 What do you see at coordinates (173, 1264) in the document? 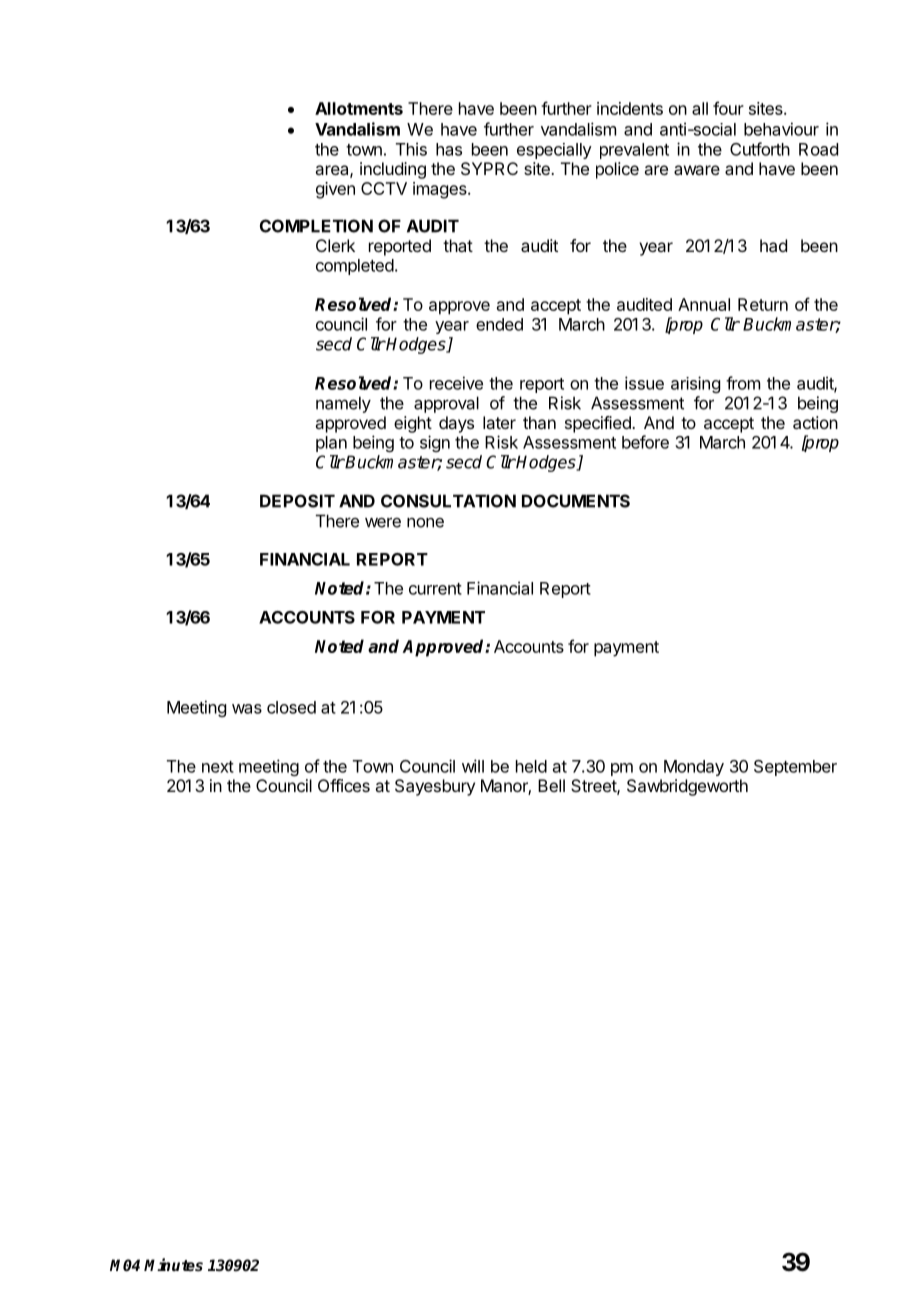
I see `Minutes` at bounding box center [173, 1264].
